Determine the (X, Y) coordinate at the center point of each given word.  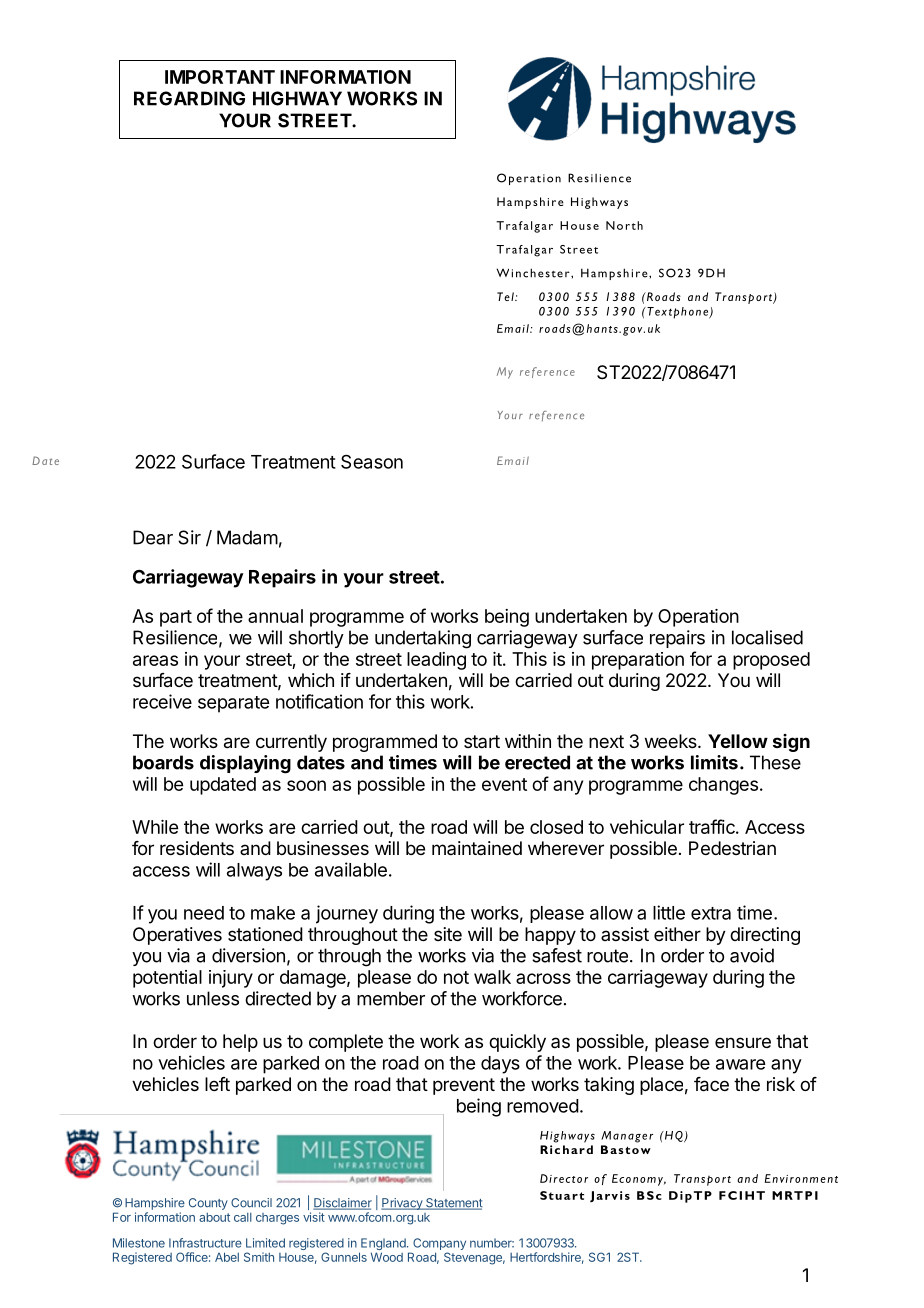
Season (372, 461)
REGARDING (189, 98)
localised (767, 637)
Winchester (534, 273)
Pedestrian (732, 848)
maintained (477, 848)
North (624, 225)
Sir (189, 537)
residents (197, 848)
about (214, 1217)
